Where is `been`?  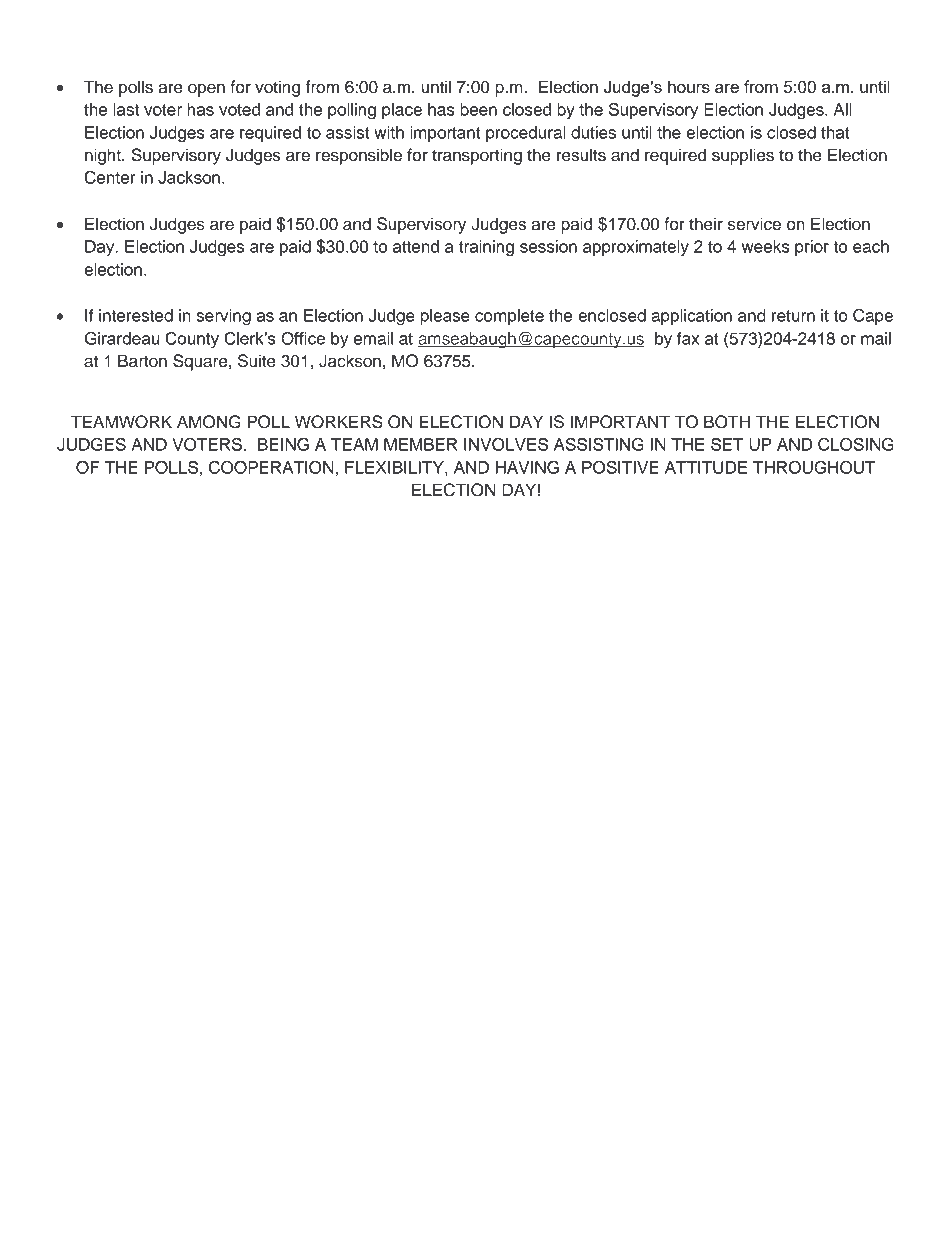
been is located at coordinates (478, 109).
